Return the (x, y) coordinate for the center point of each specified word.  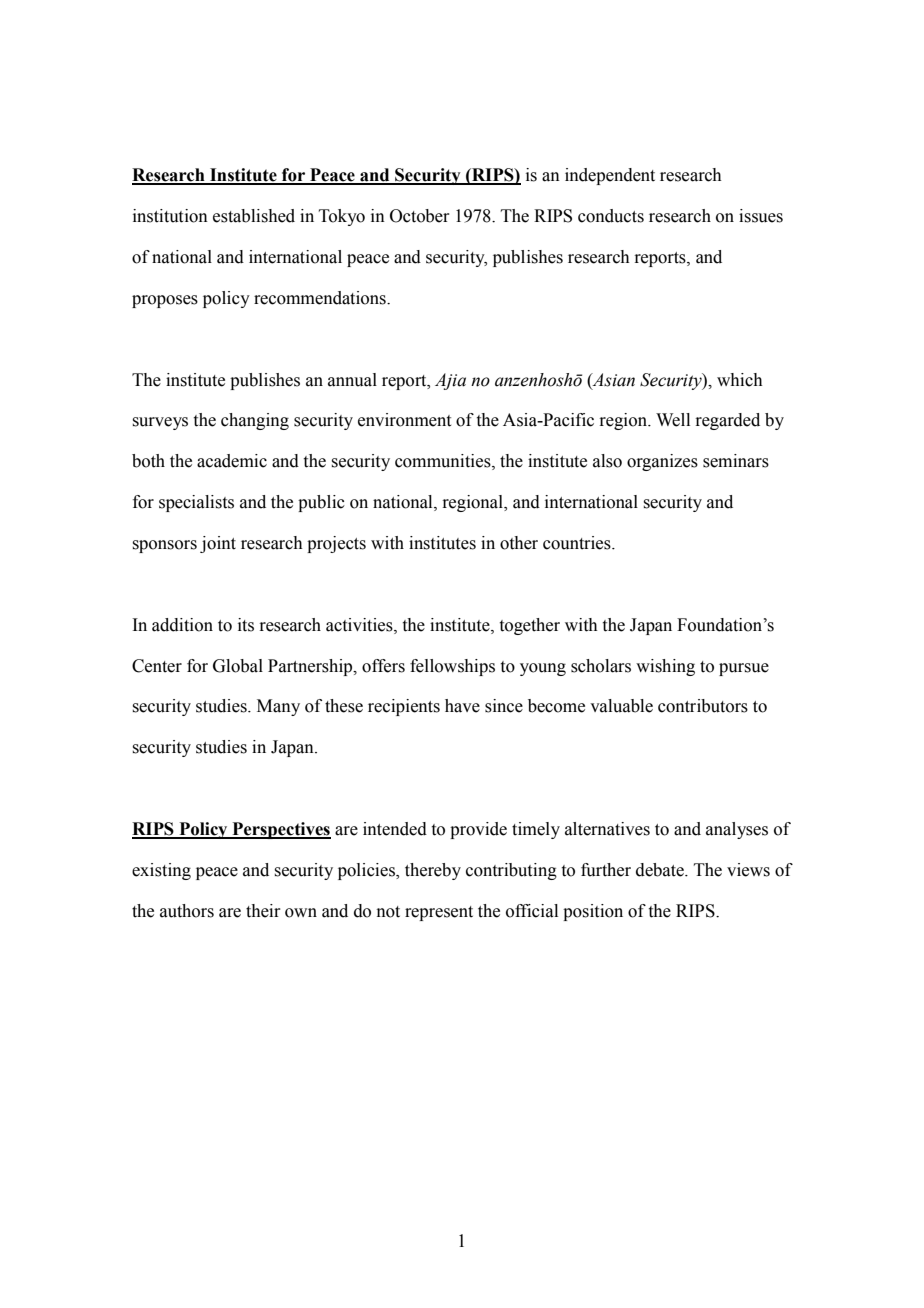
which (740, 380)
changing (255, 421)
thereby (433, 871)
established (254, 216)
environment (404, 420)
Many (278, 707)
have (462, 706)
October (420, 216)
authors (187, 911)
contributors (703, 706)
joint (218, 544)
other (519, 543)
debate (661, 870)
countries (578, 543)
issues (761, 216)
